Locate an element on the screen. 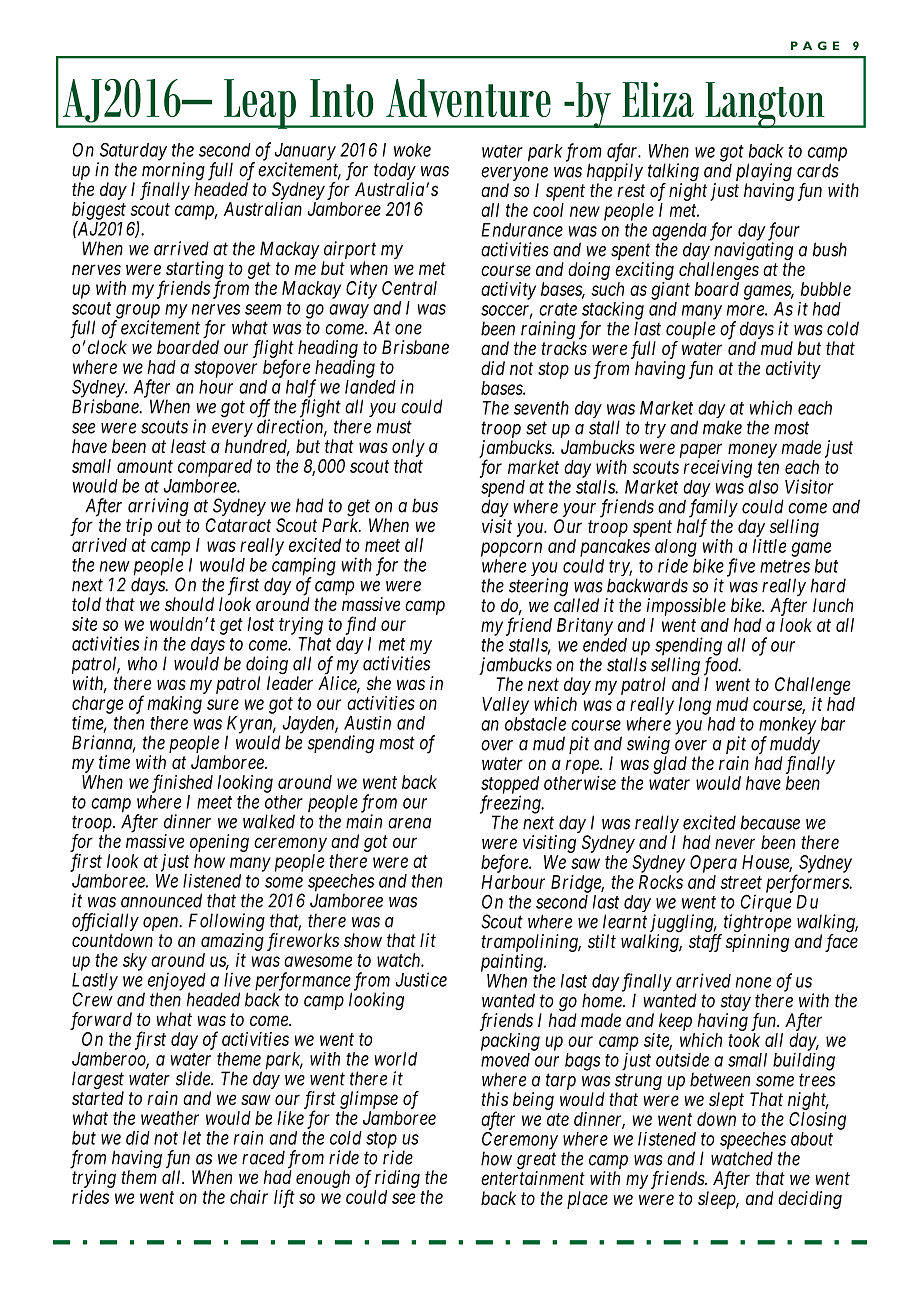 This screenshot has width=924, height=1308. let is located at coordinates (192, 1138).
